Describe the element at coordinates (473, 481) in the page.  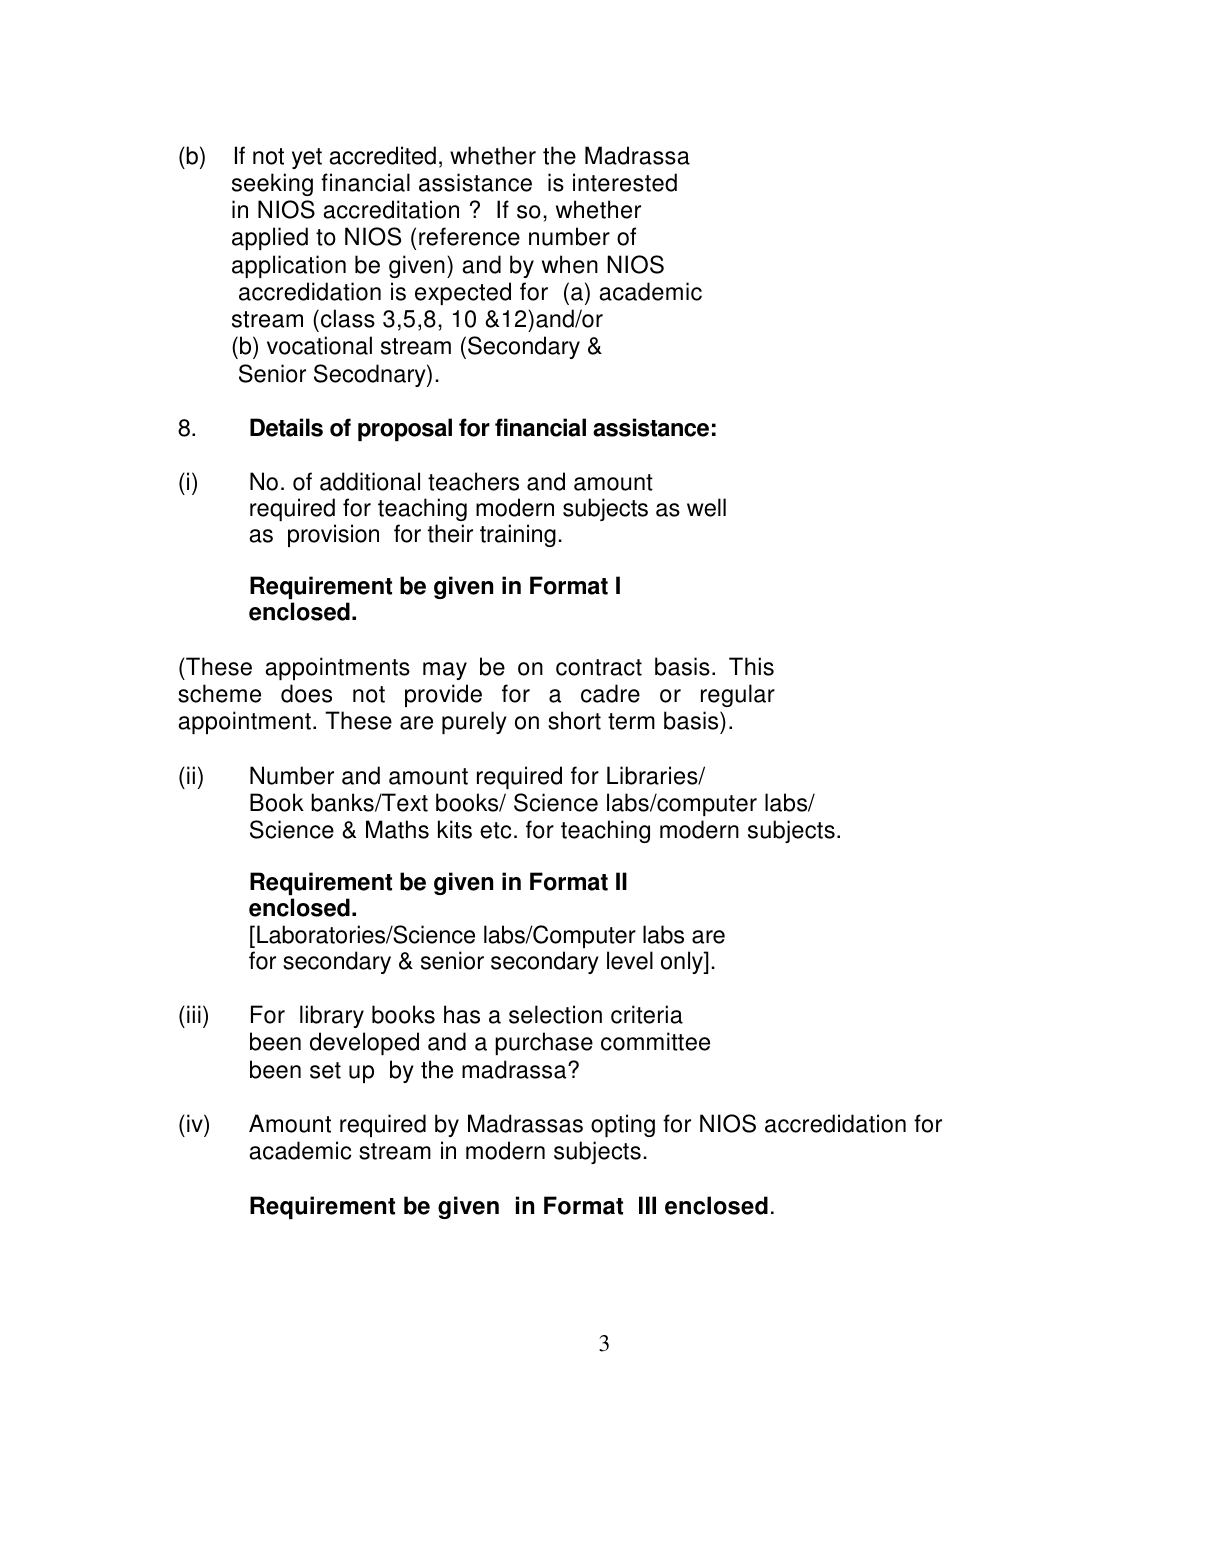
I see `teachers` at that location.
